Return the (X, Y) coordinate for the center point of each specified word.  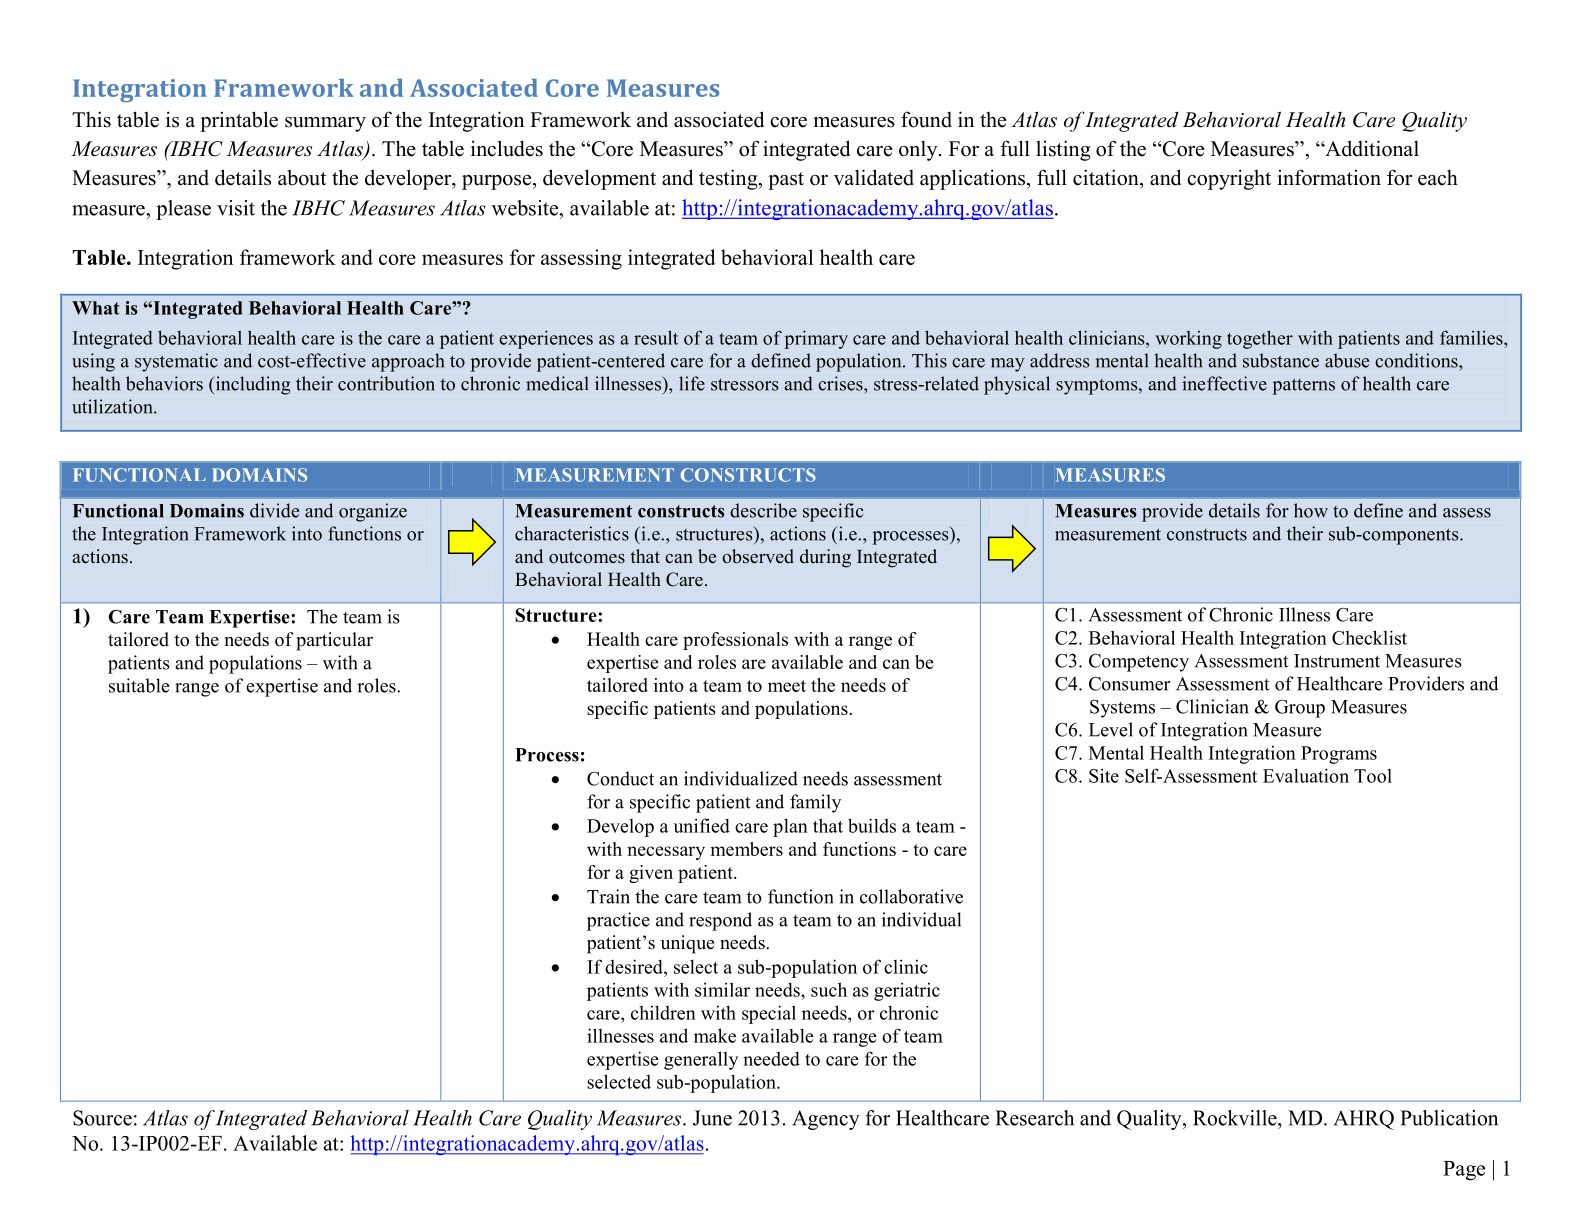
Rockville (1236, 1118)
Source (102, 1118)
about (302, 177)
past (786, 181)
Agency (826, 1120)
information (1329, 177)
